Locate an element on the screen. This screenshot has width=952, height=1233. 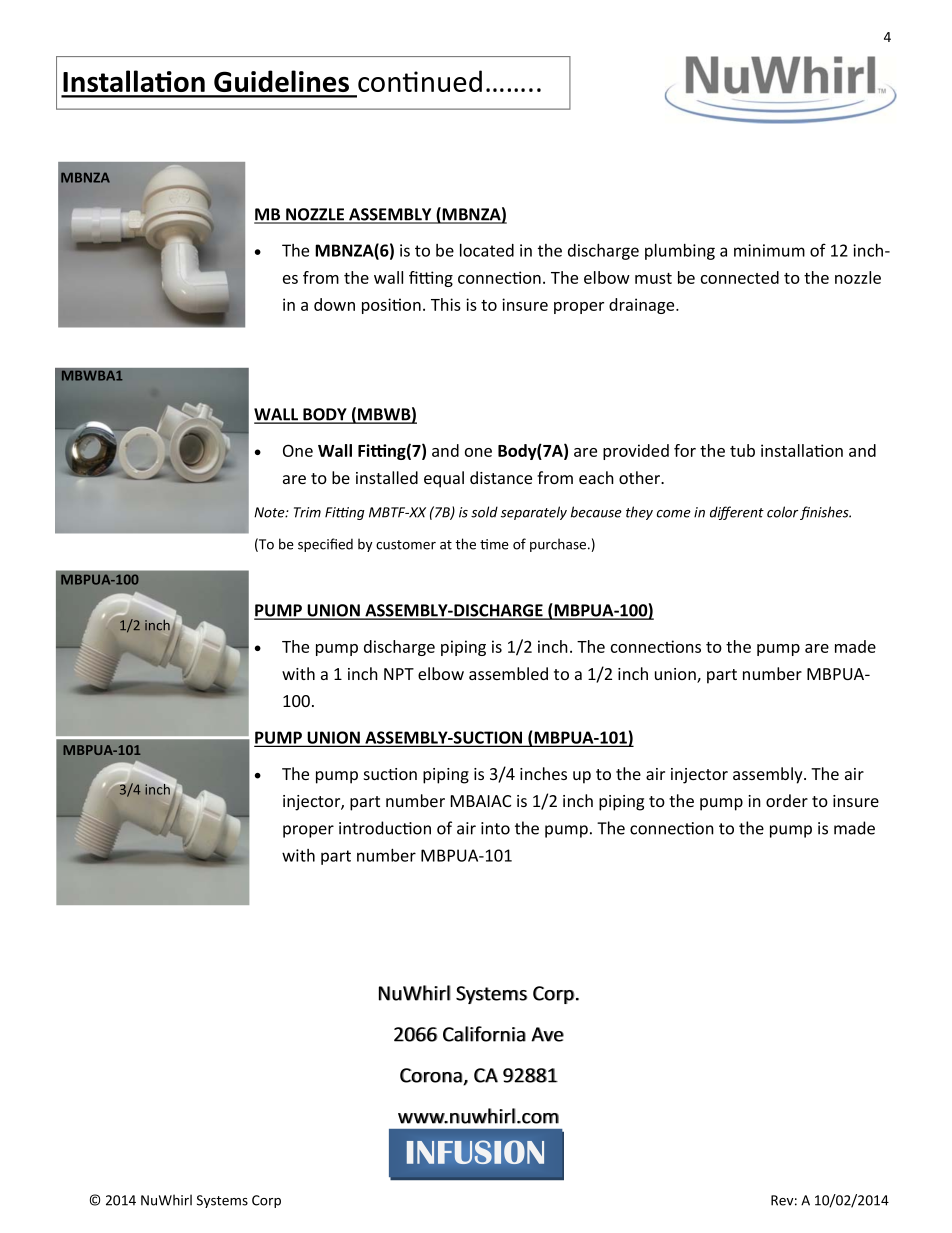
specified is located at coordinates (325, 545).
